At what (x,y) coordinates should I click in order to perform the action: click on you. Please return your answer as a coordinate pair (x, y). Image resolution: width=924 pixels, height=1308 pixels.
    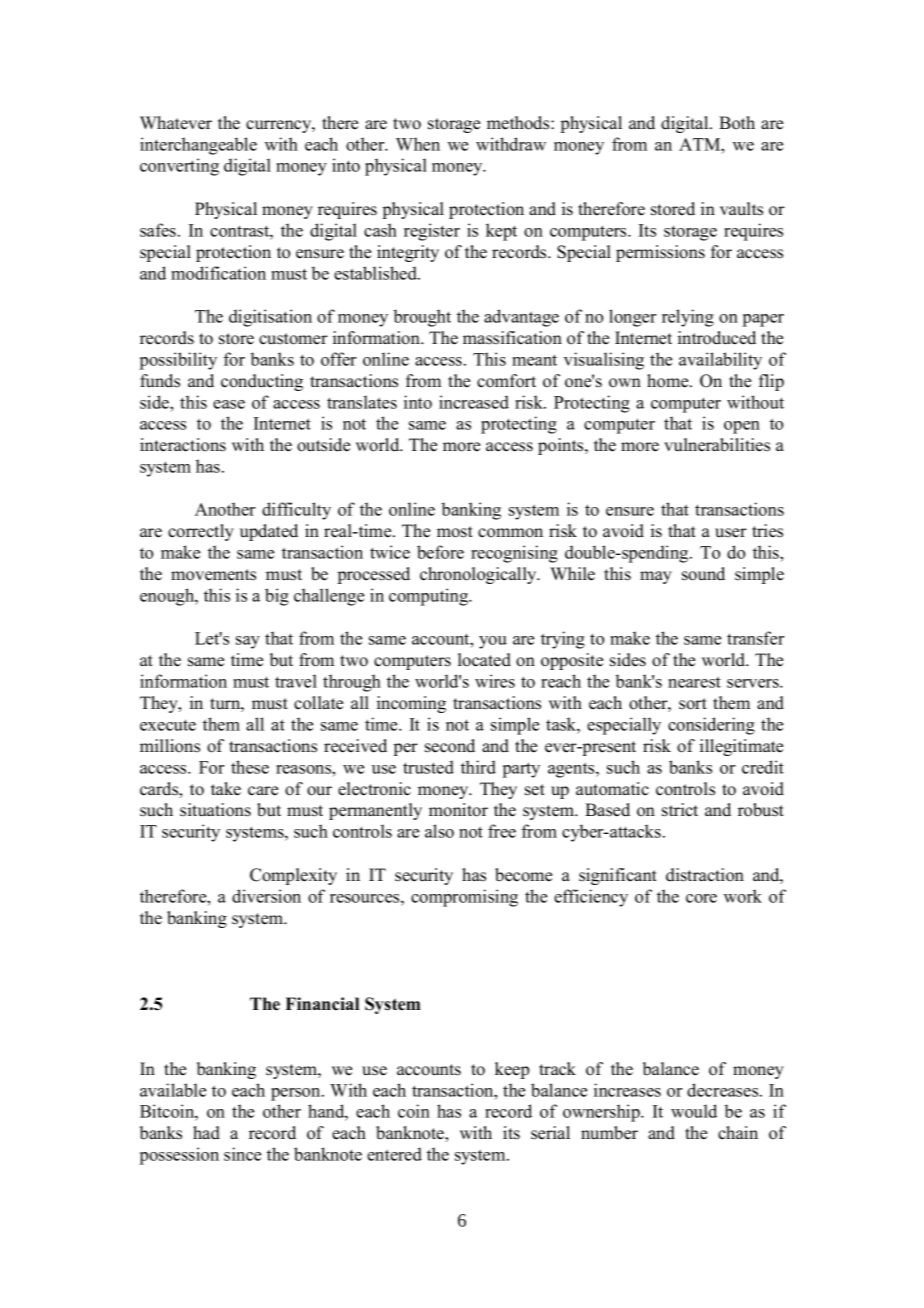
    Looking at the image, I should click on (493, 642).
